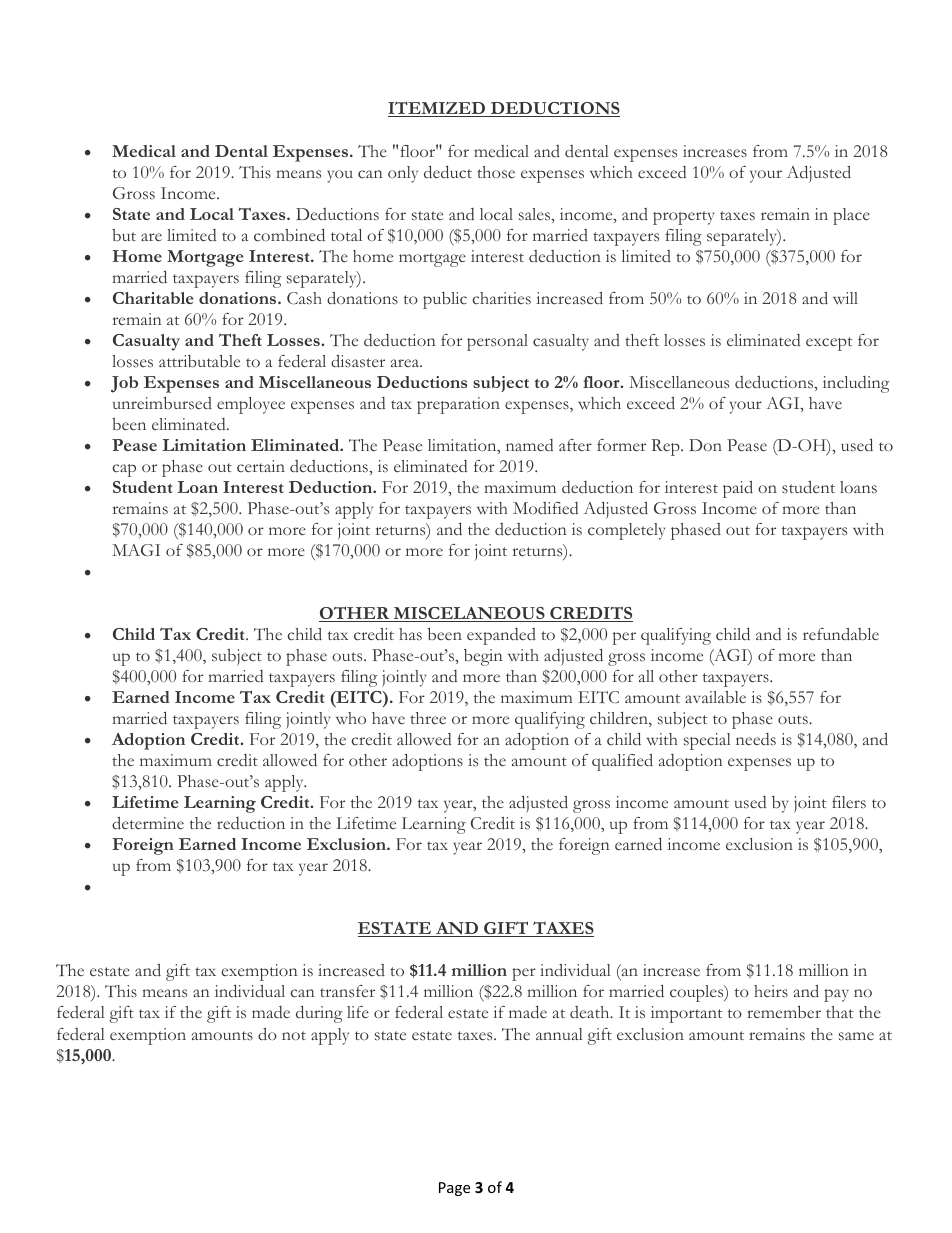 This image has height=1233, width=952. I want to click on death, so click(591, 1012).
